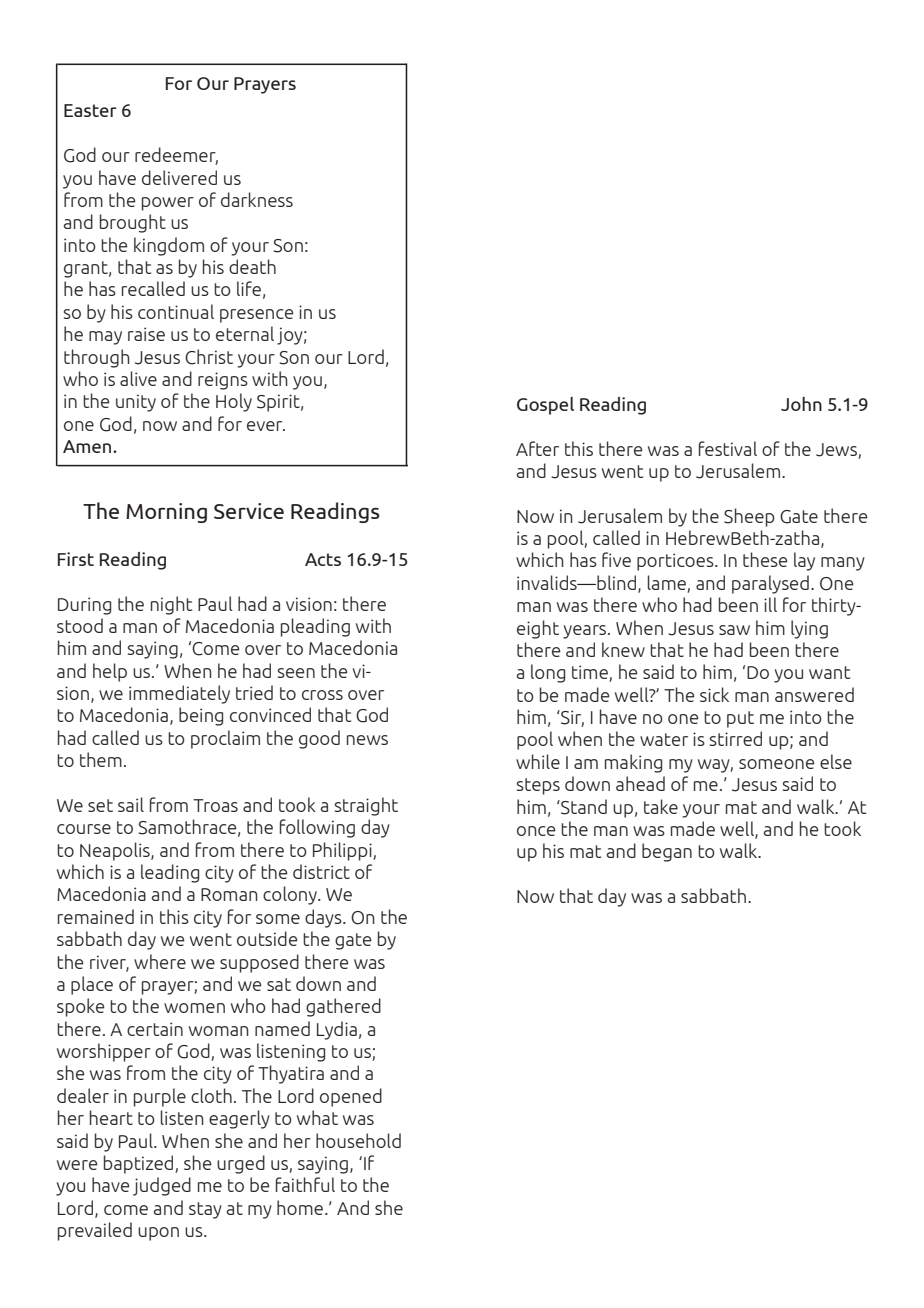  What do you see at coordinates (257, 199) in the screenshot?
I see `darkness` at bounding box center [257, 199].
